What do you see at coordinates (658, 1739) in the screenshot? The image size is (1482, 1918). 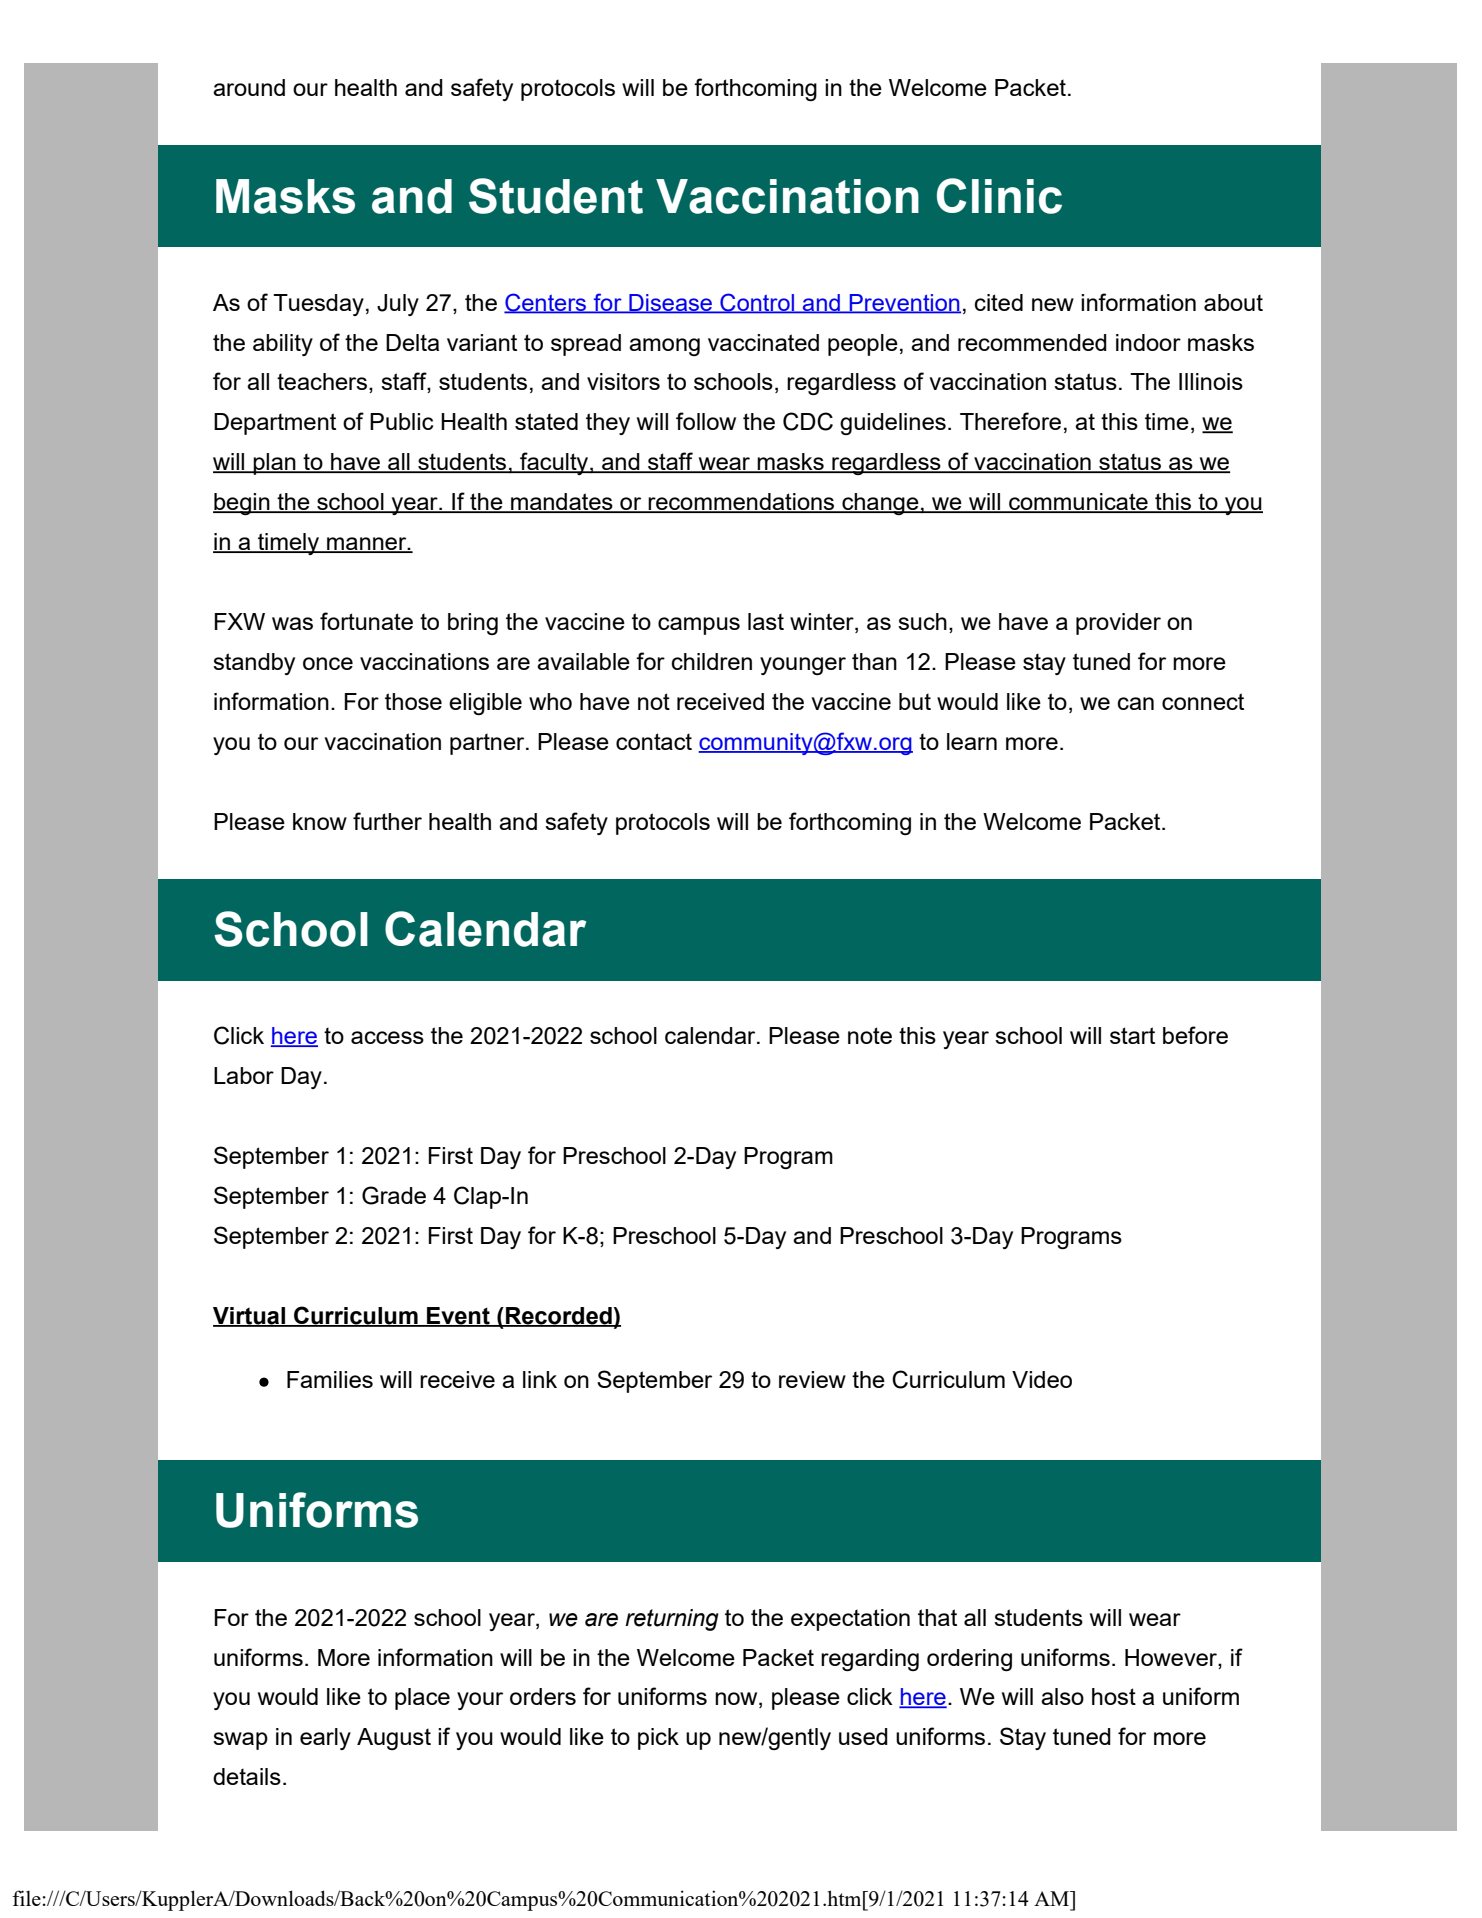 I see `pick` at bounding box center [658, 1739].
